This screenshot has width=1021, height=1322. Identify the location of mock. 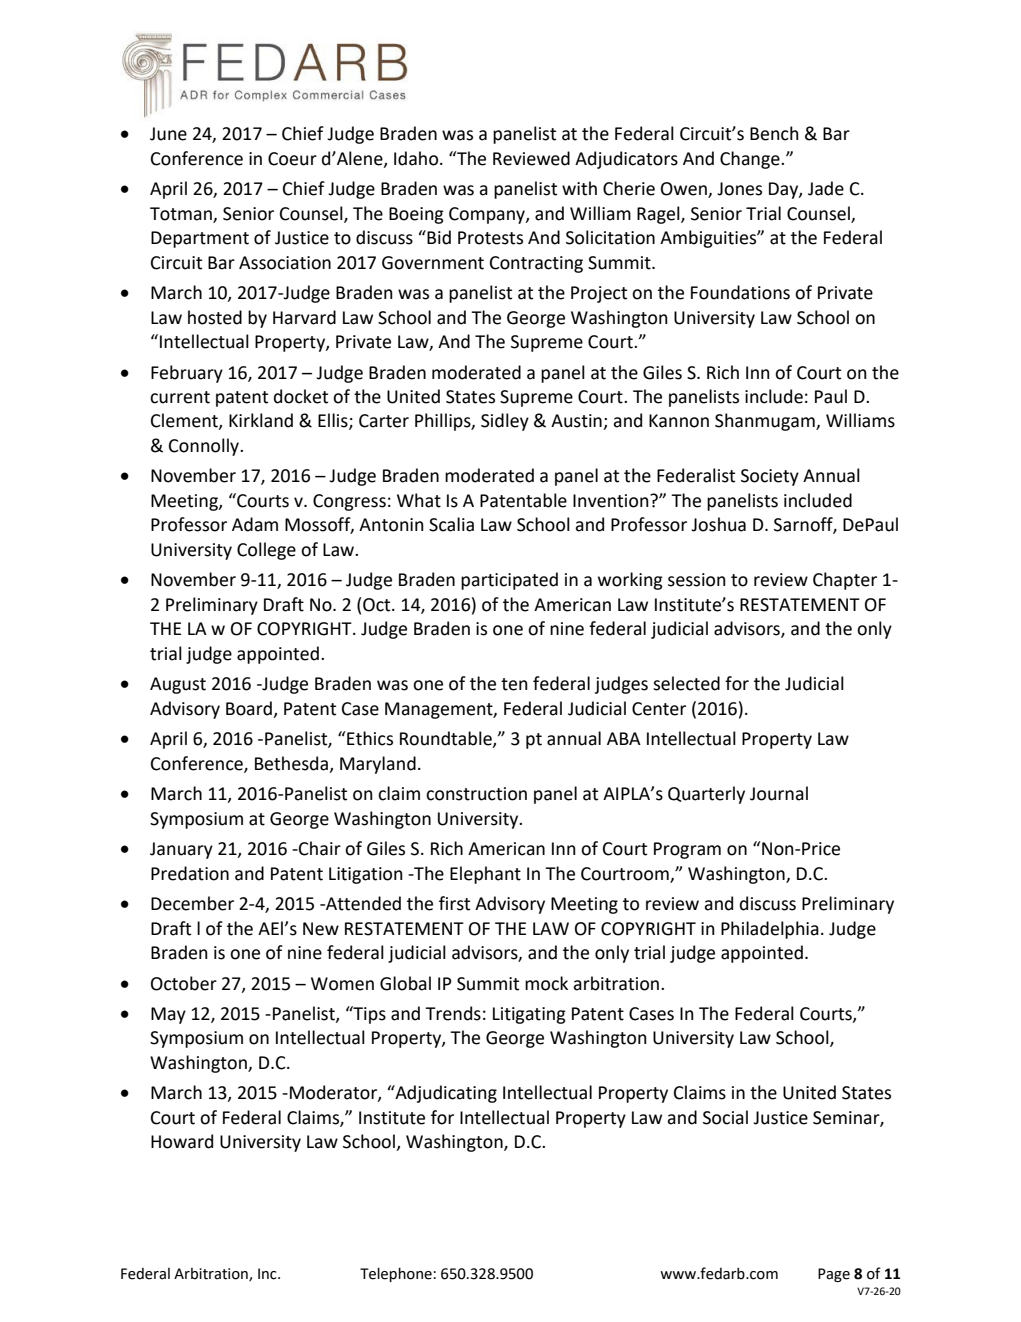
(546, 983).
